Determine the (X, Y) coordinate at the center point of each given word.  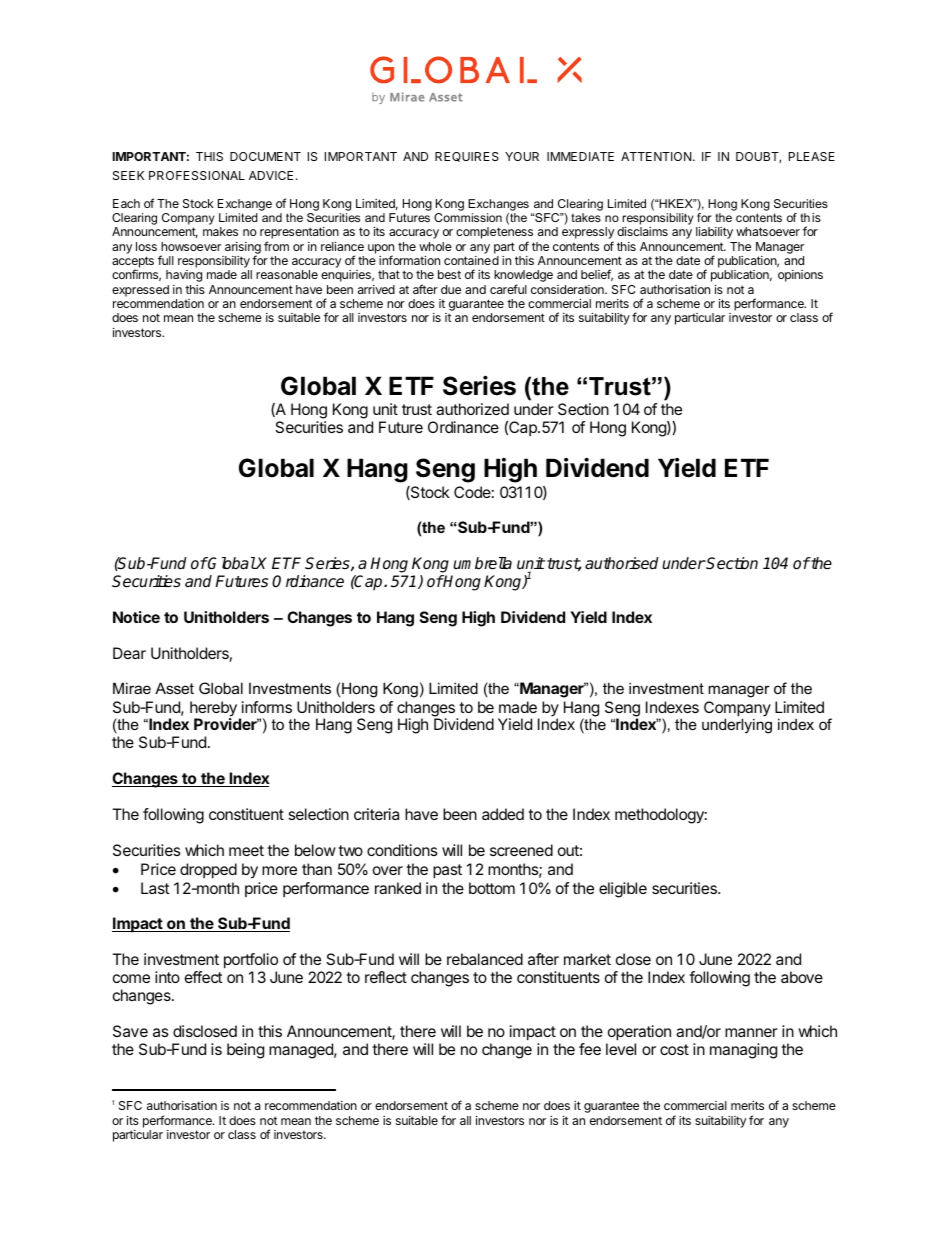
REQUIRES (467, 157)
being (245, 1051)
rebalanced (485, 959)
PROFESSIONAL (197, 175)
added (503, 814)
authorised (622, 563)
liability (714, 233)
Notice (136, 617)
